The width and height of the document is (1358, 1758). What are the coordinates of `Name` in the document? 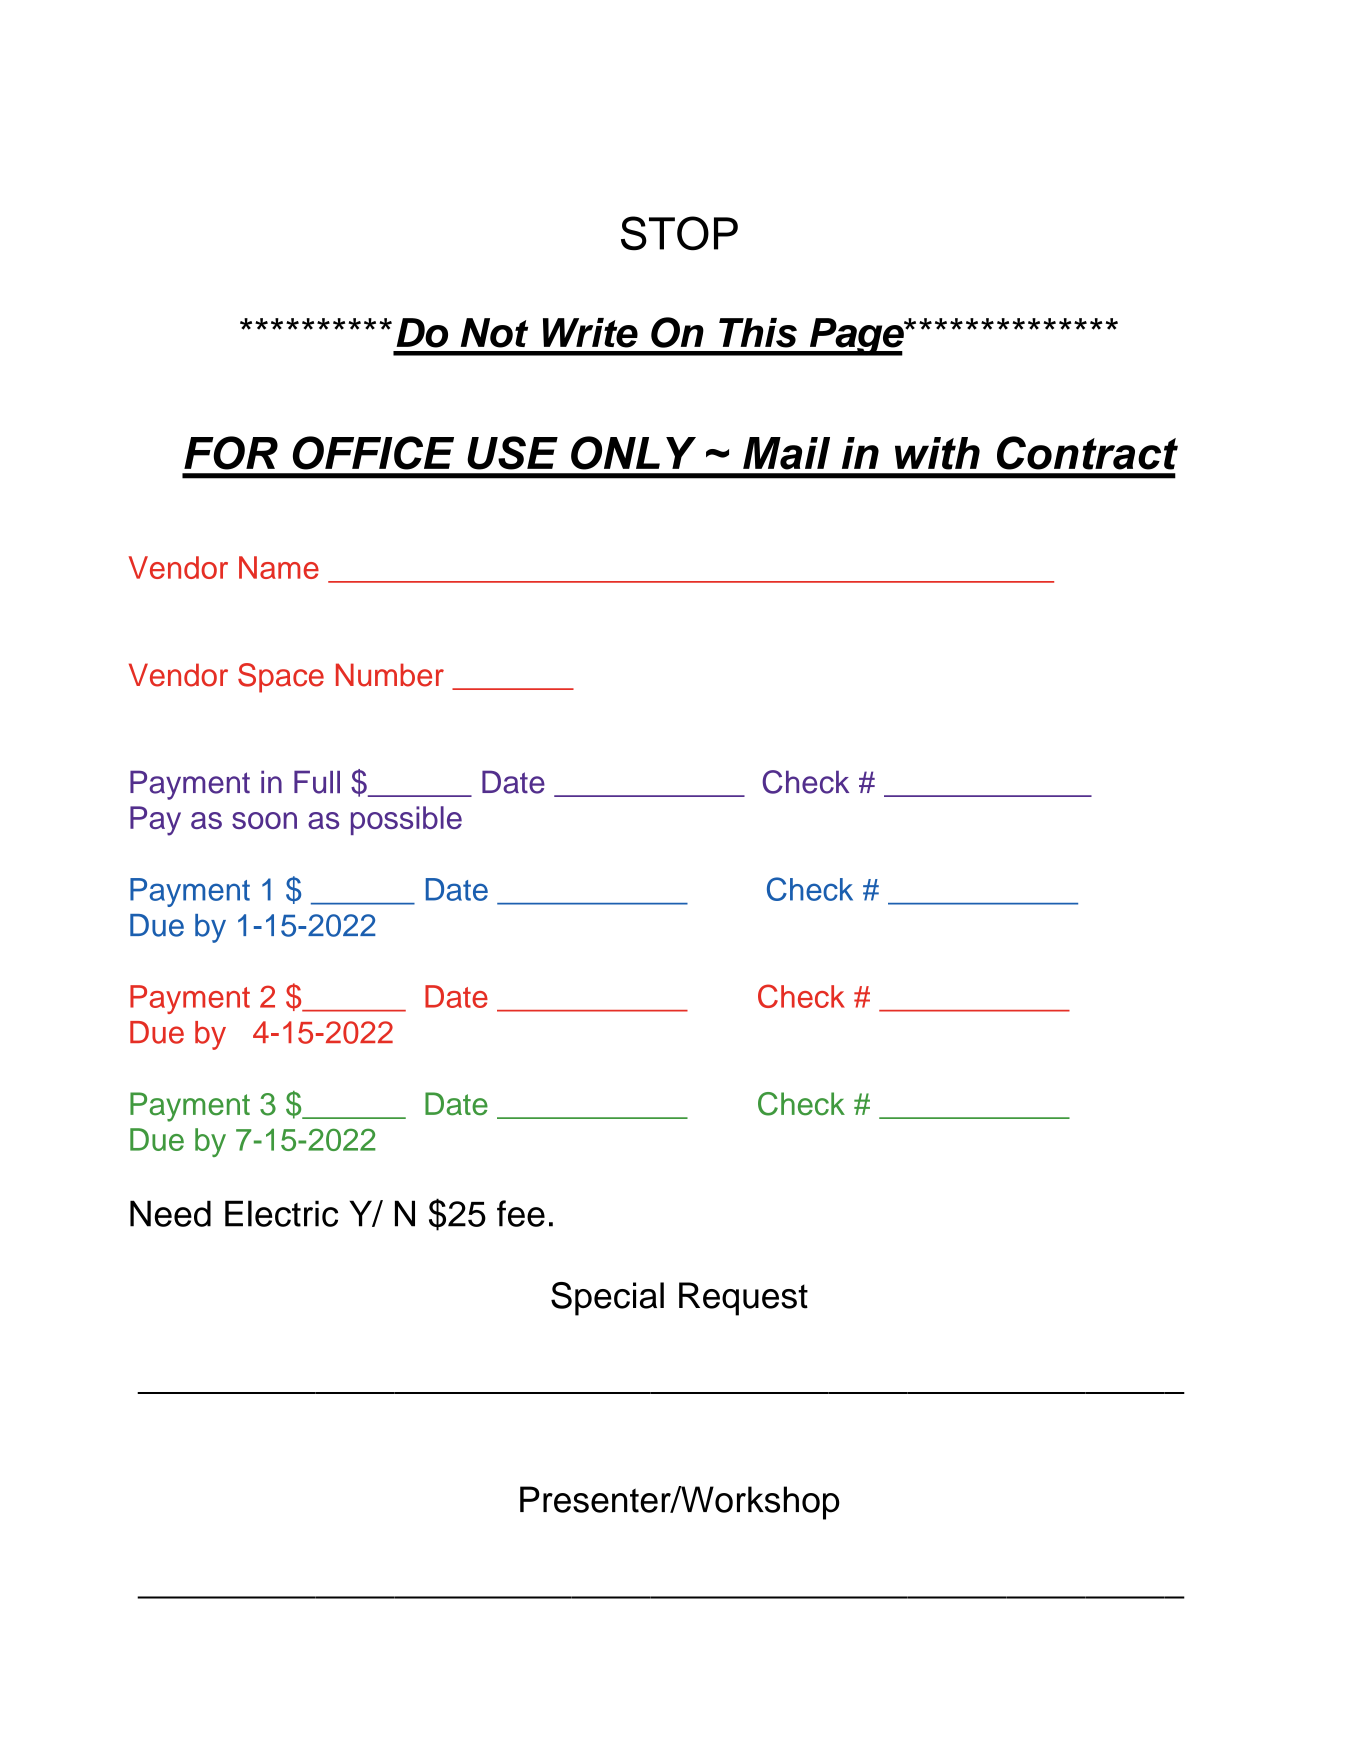 It's located at (279, 567).
